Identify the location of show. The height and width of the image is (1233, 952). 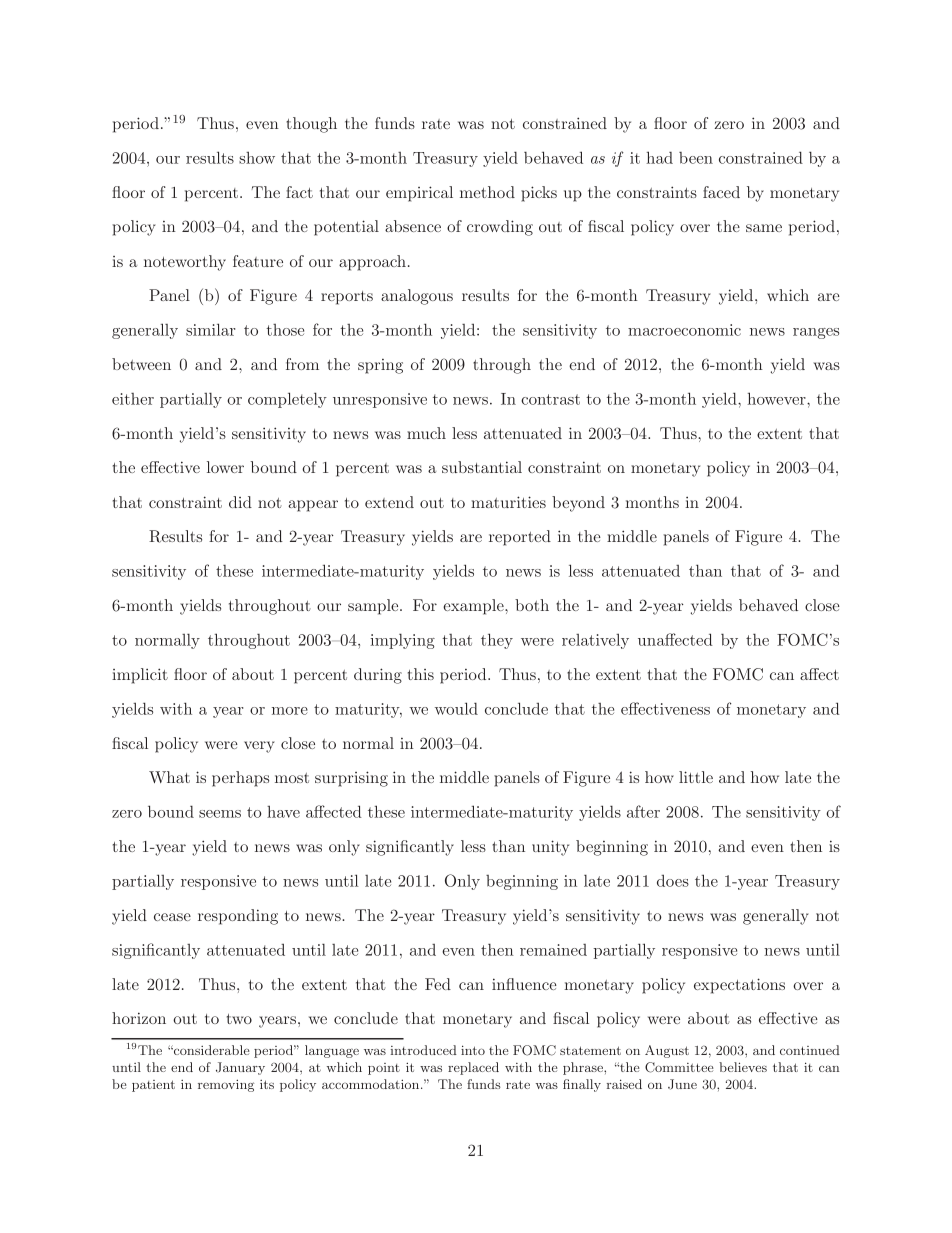
(257, 157).
